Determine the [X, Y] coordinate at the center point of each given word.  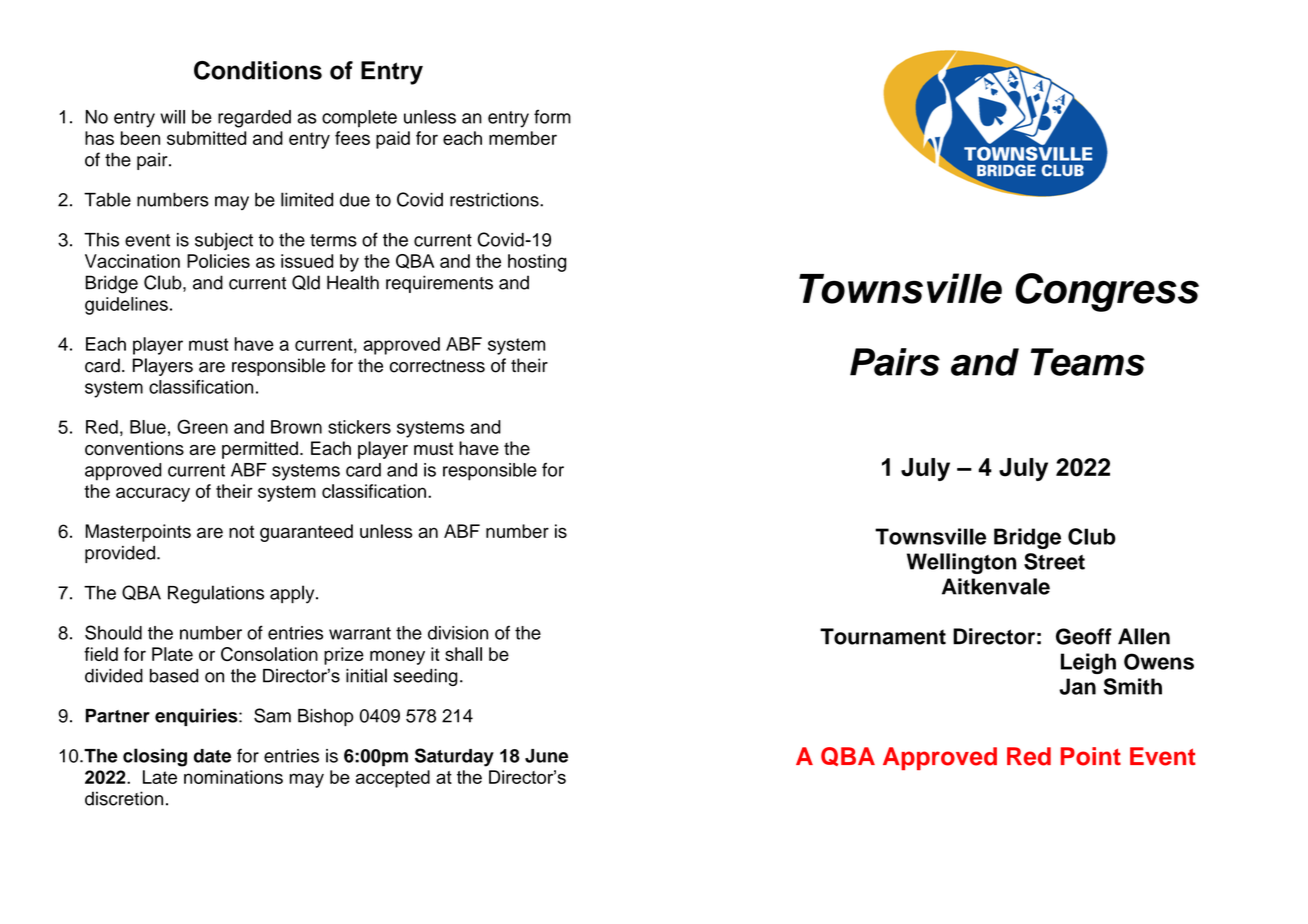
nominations [233, 777]
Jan [1077, 686]
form [552, 116]
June [546, 756]
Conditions [258, 70]
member [523, 138]
